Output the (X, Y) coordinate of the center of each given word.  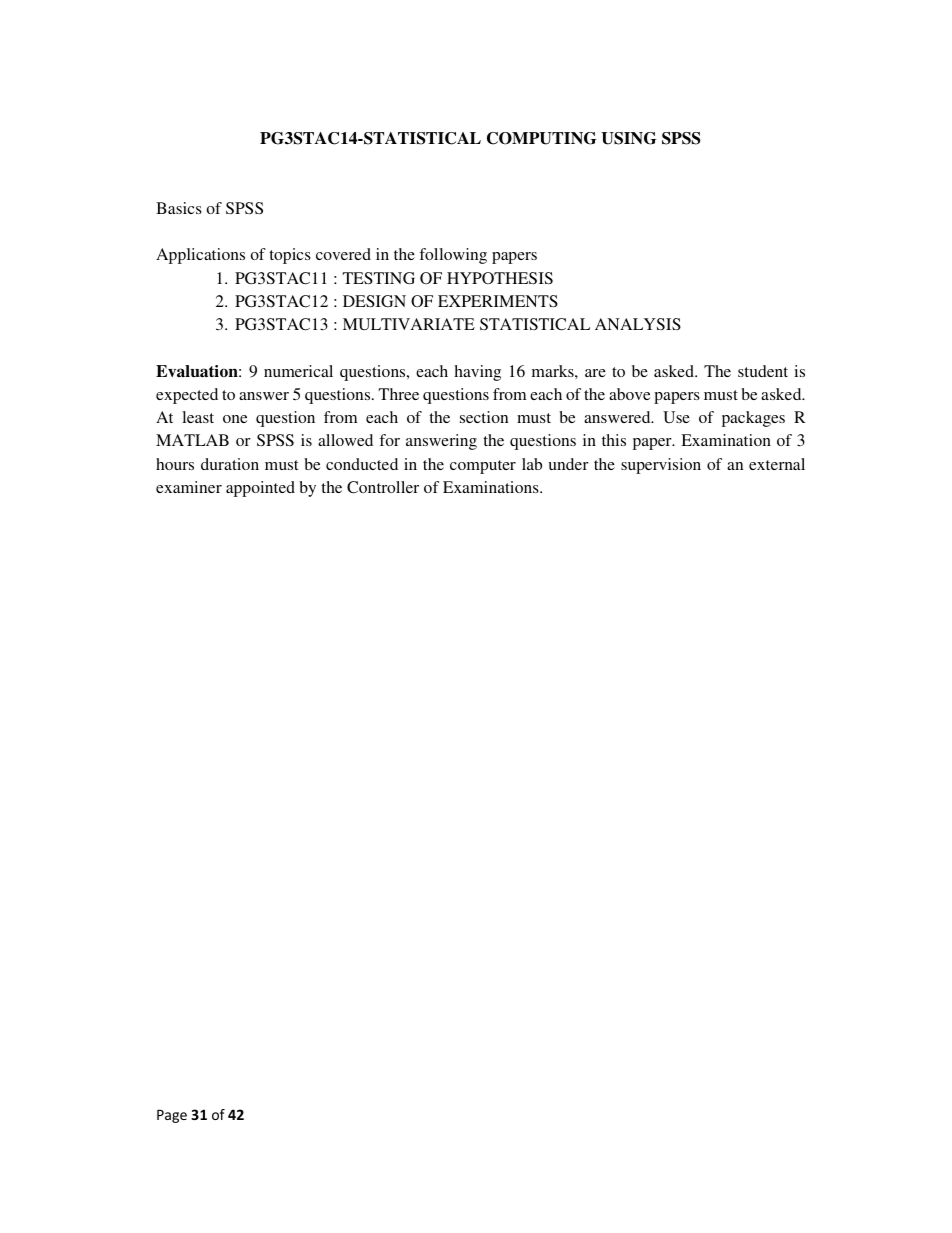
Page (172, 1116)
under (568, 464)
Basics (179, 208)
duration (230, 464)
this (614, 440)
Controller (383, 487)
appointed (260, 489)
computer (483, 467)
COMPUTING (542, 138)
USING (629, 138)
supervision (661, 466)
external (777, 464)
